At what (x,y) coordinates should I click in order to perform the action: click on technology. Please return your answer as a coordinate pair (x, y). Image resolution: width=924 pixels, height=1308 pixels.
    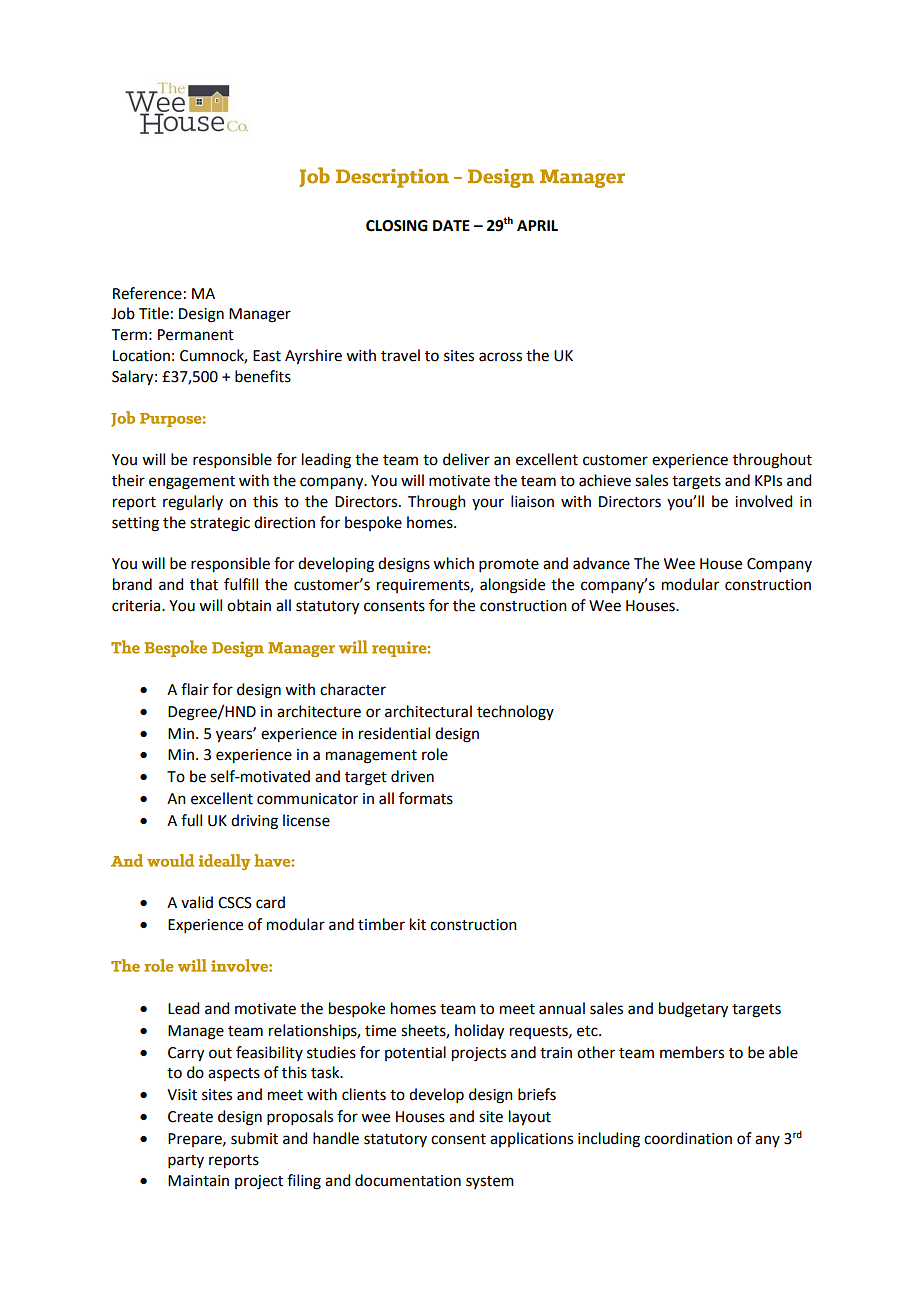
    Looking at the image, I should click on (515, 713).
